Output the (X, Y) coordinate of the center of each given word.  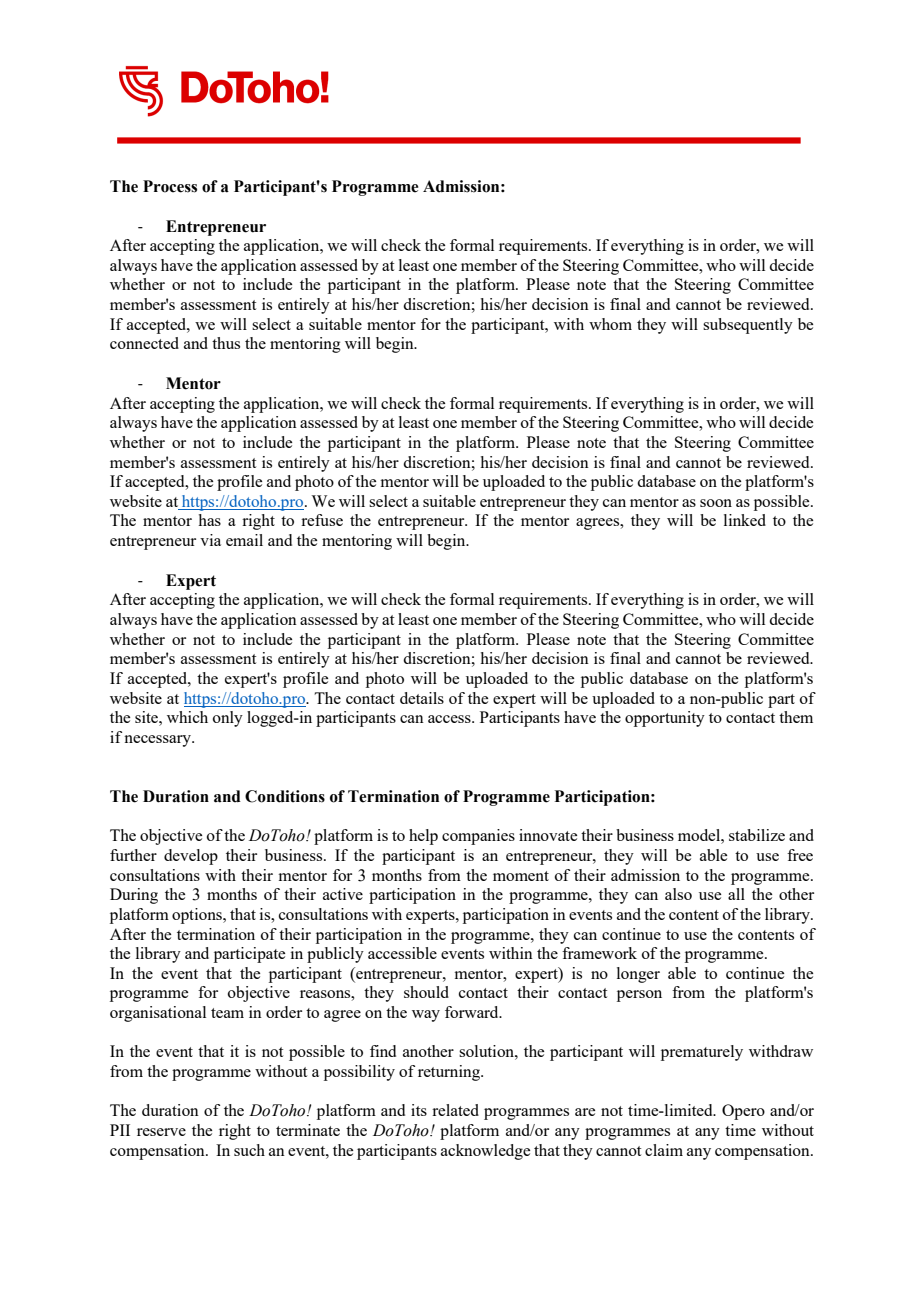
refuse (322, 520)
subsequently (748, 326)
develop (191, 857)
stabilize (757, 835)
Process (170, 186)
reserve (161, 1132)
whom (610, 324)
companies (478, 837)
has (209, 520)
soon (716, 503)
